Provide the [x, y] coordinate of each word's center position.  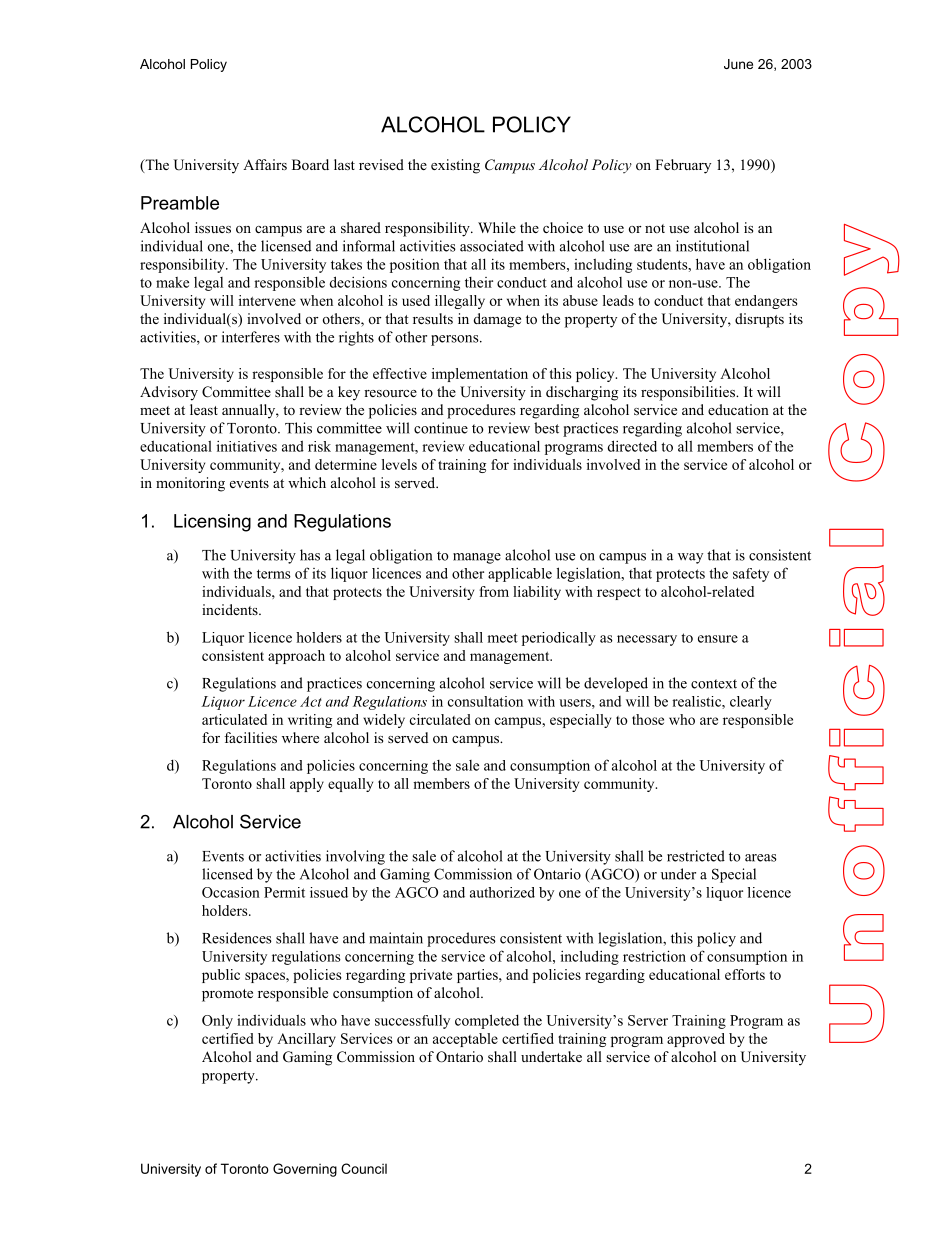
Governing [305, 1170]
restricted [696, 856]
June [738, 64]
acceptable [465, 1040]
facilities [250, 737]
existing [455, 166]
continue [441, 428]
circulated [440, 719]
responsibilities [689, 393]
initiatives [247, 446]
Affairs [265, 164]
